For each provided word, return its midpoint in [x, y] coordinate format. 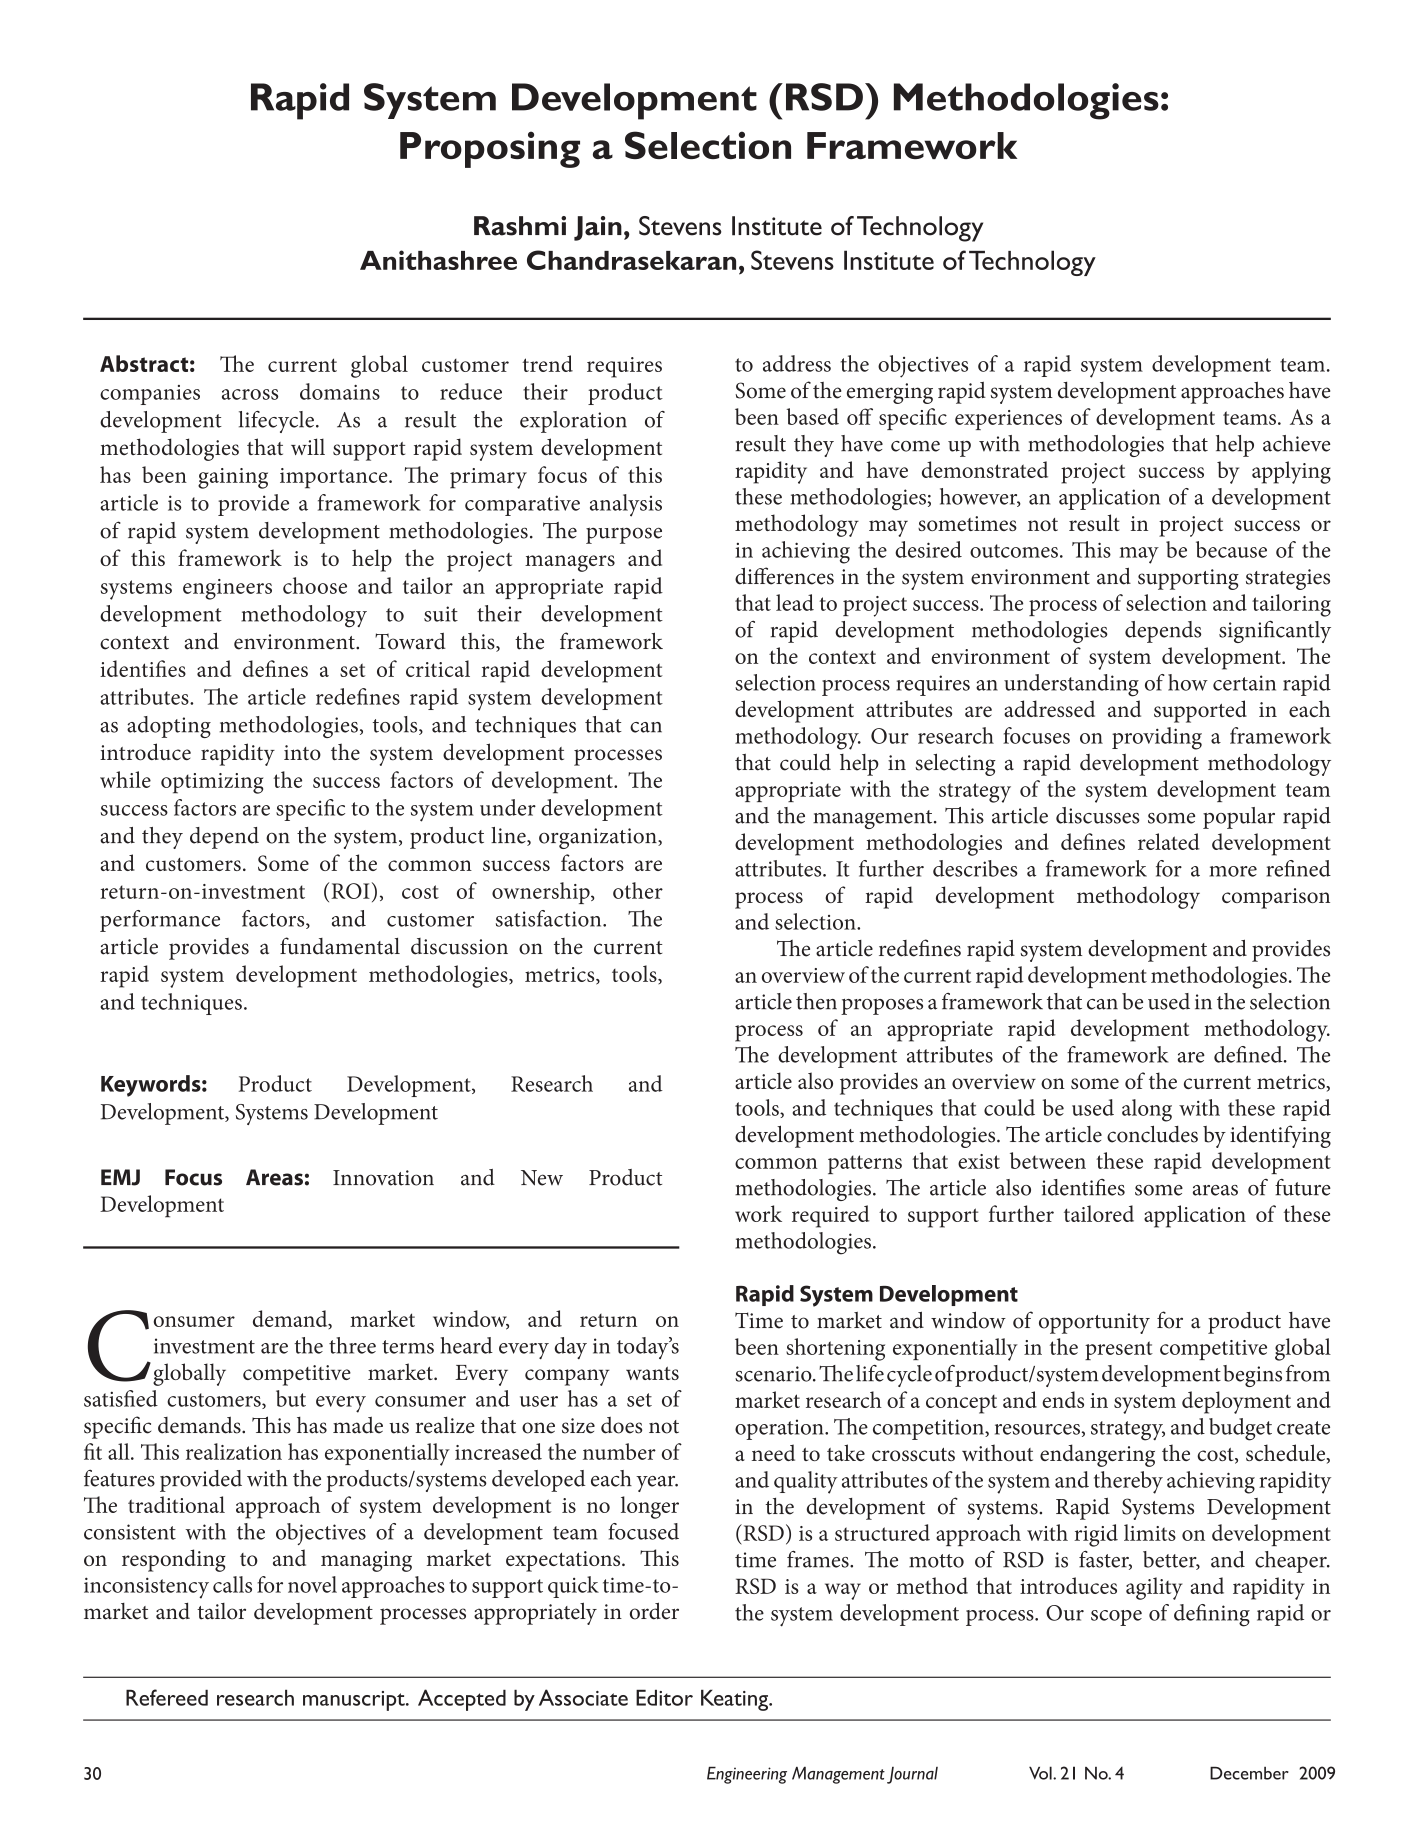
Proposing [490, 149]
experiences [1008, 420]
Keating [736, 1700]
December [1249, 1773]
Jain [598, 228]
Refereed [167, 1697]
